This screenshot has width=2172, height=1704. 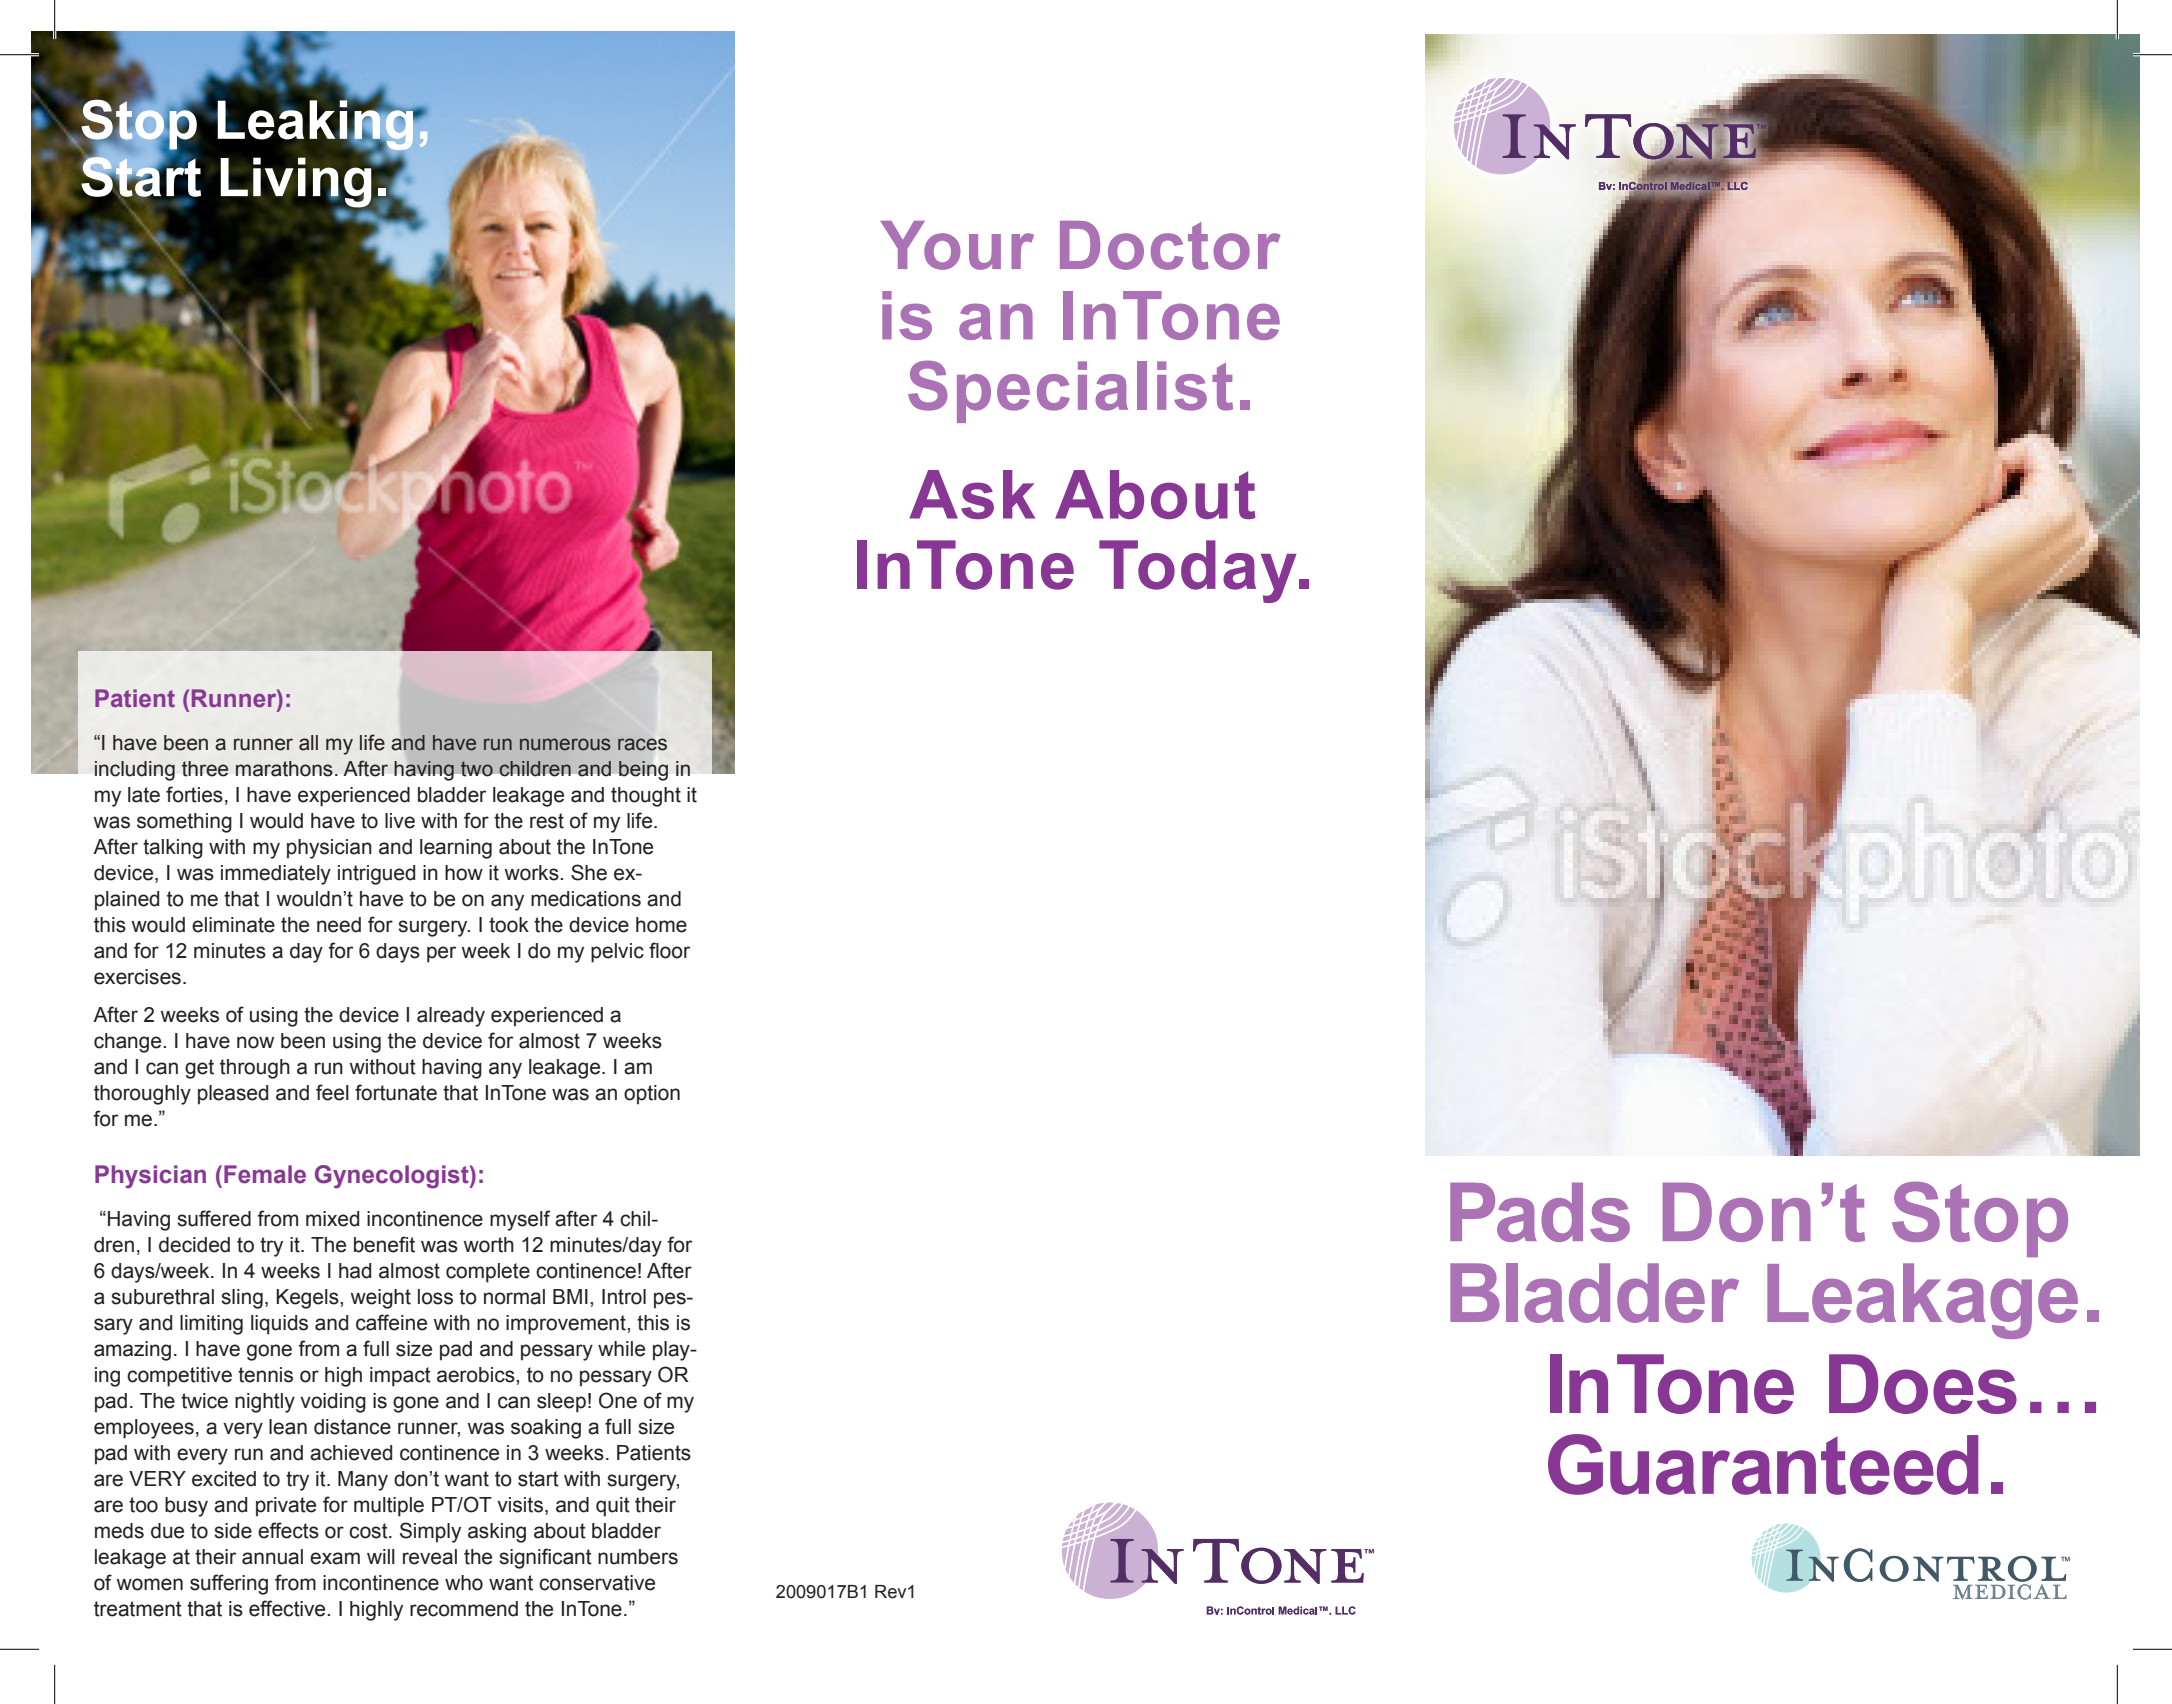 I want to click on floor, so click(x=669, y=950).
